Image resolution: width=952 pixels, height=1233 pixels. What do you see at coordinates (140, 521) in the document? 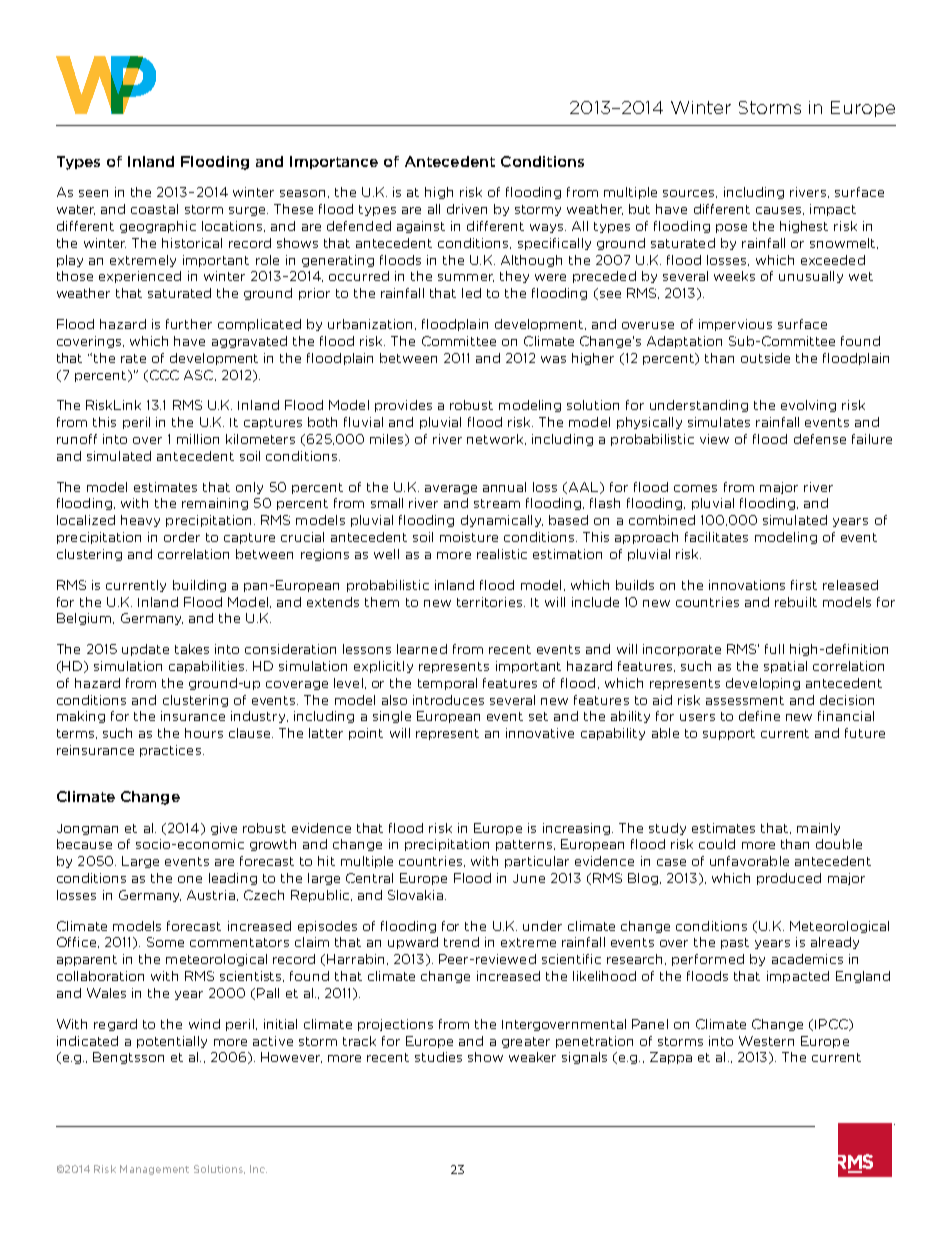
I see `heavy` at bounding box center [140, 521].
